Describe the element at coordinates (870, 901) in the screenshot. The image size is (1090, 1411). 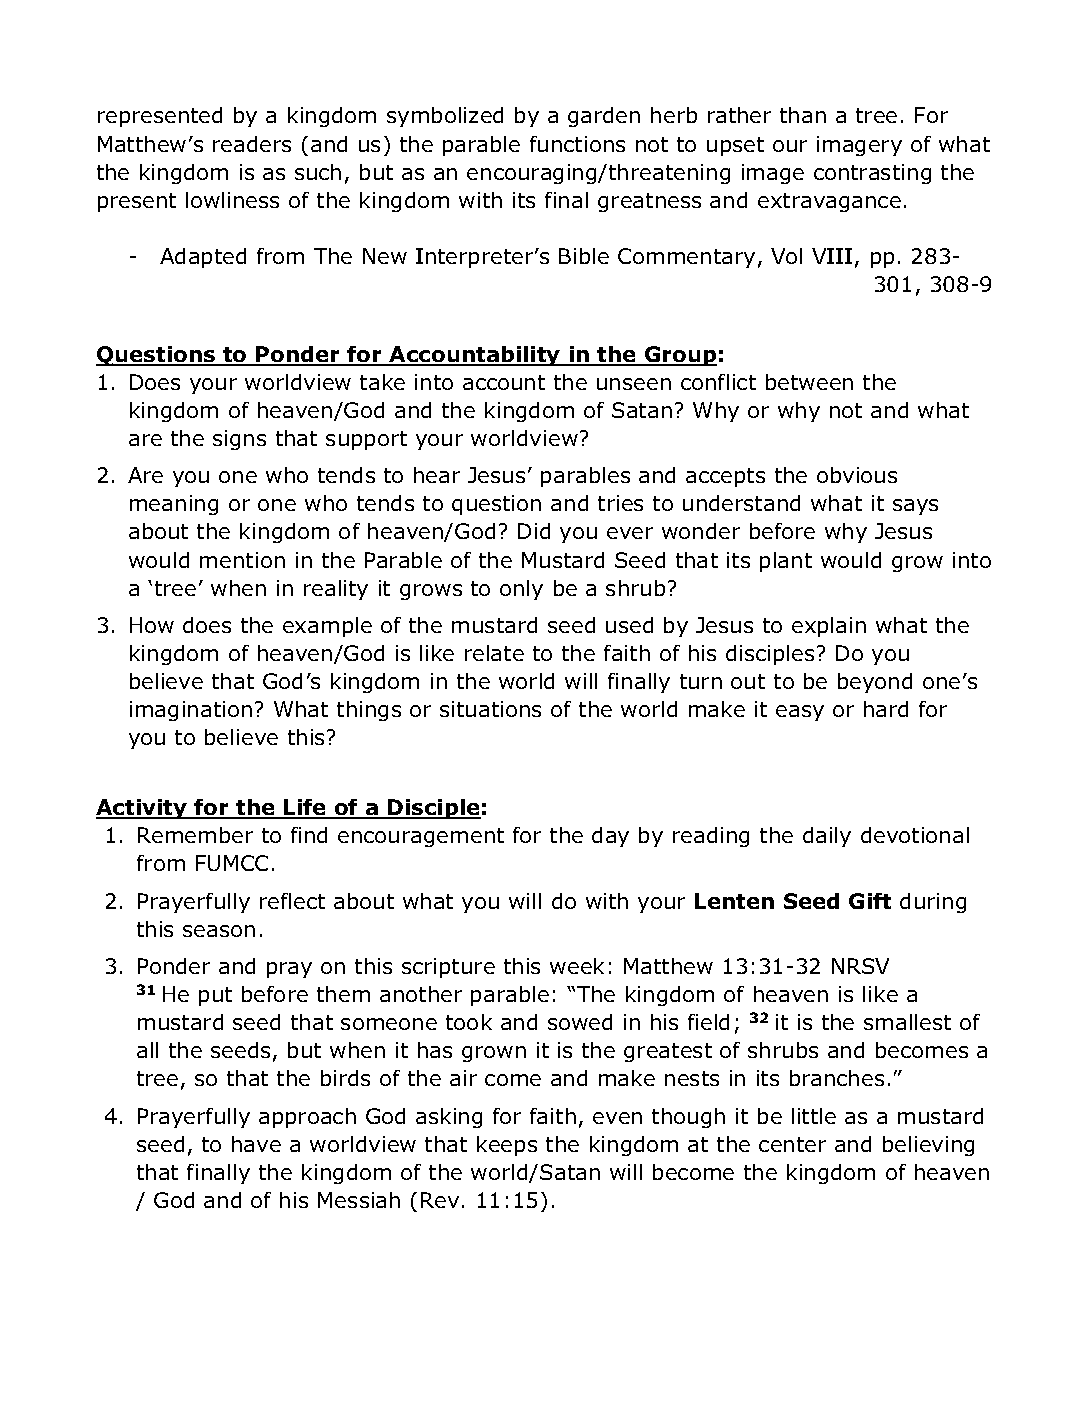
I see `Gift` at that location.
